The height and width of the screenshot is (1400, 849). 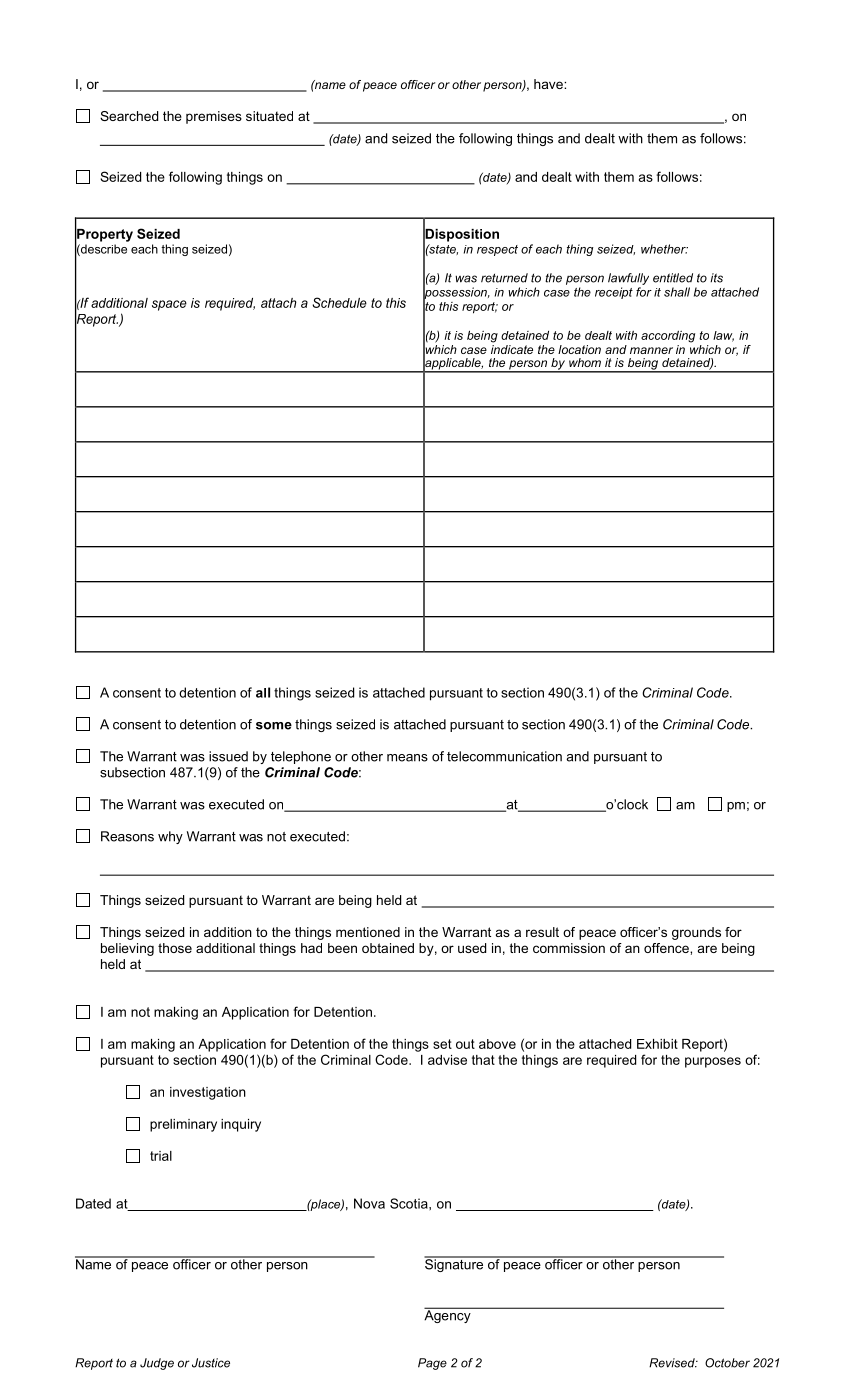 What do you see at coordinates (667, 948) in the screenshot?
I see `offence` at bounding box center [667, 948].
